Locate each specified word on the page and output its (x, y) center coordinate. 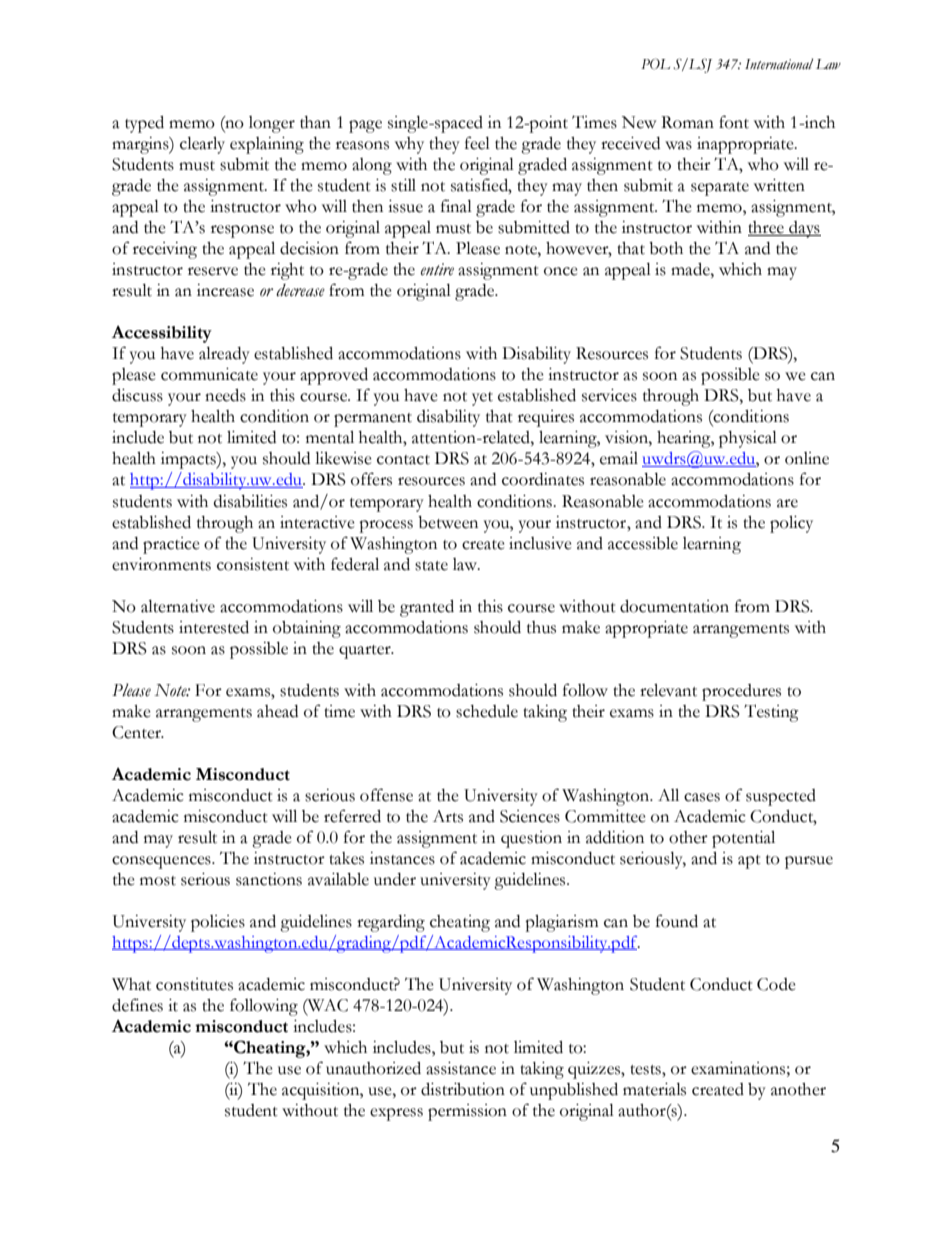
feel (477, 143)
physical (748, 439)
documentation (674, 606)
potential (743, 839)
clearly (202, 145)
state (431, 566)
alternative (178, 606)
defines (137, 1005)
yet (482, 399)
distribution (463, 1089)
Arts (448, 816)
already (224, 355)
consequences (162, 862)
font (734, 122)
